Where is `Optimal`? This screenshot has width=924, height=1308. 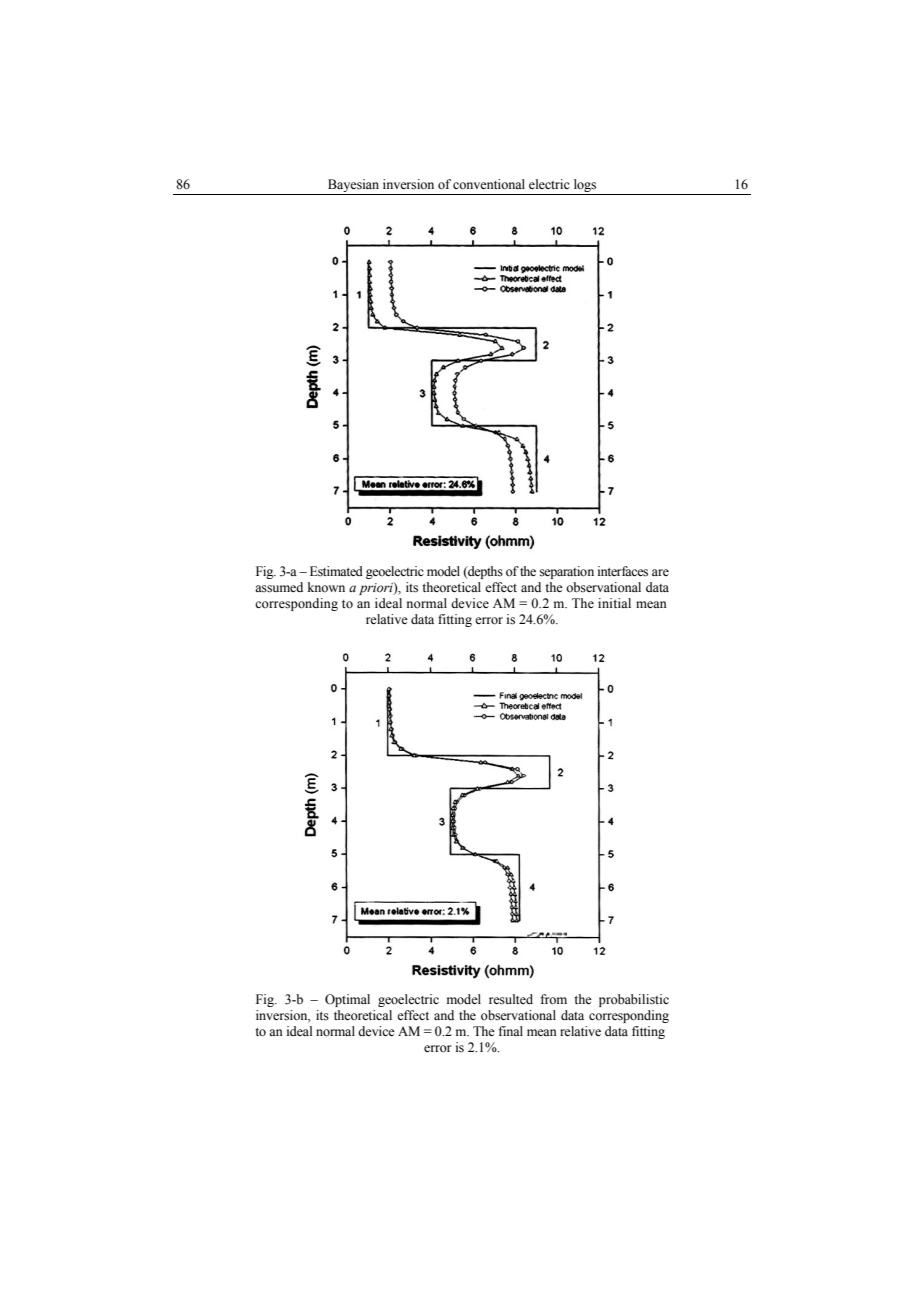
Optimal is located at coordinates (347, 1000).
